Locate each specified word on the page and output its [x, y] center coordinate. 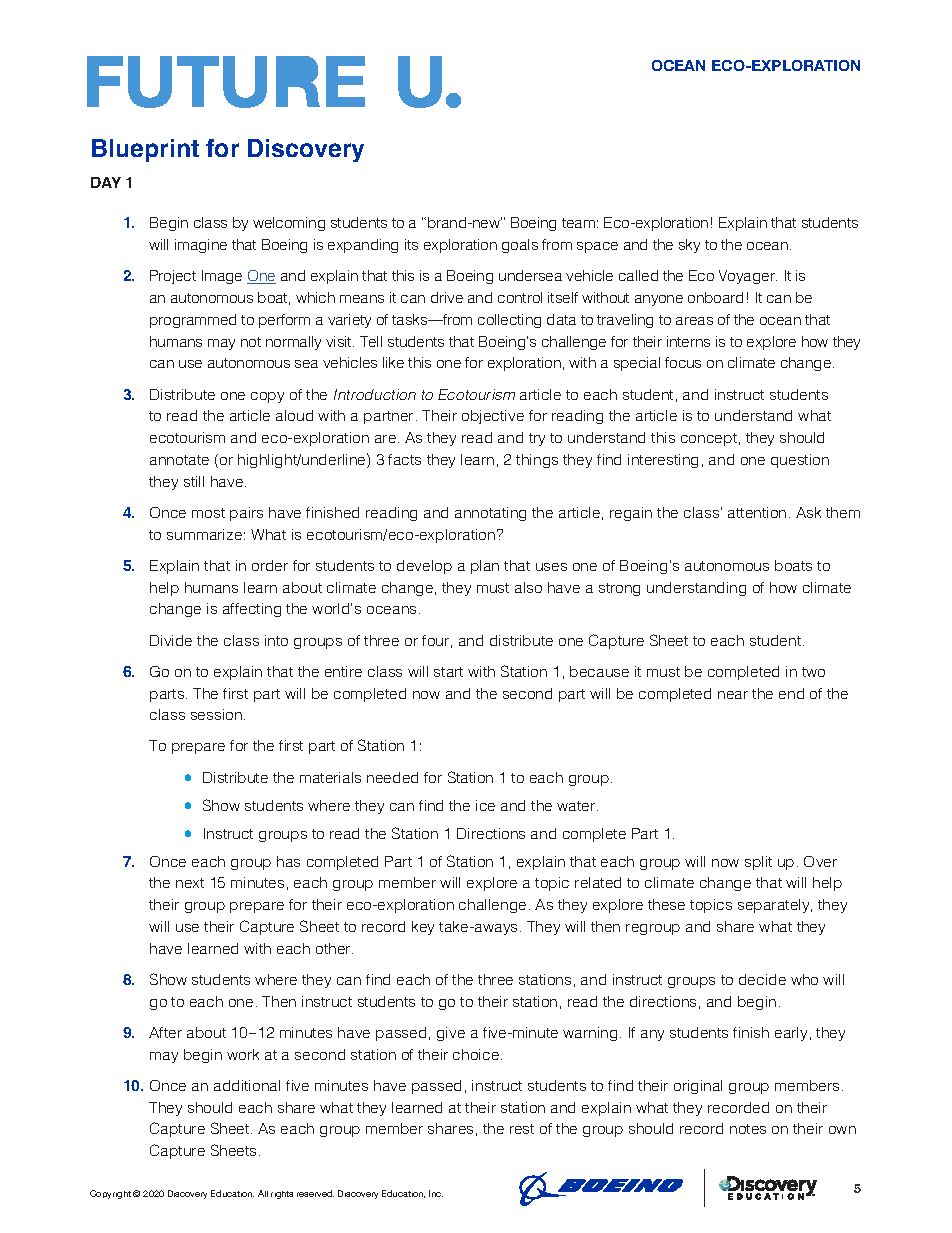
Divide [171, 640]
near [733, 695]
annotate [179, 460]
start [448, 672]
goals [520, 246]
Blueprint [145, 150]
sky [689, 246]
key [423, 928]
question [800, 461]
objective [493, 417]
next [190, 883]
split [758, 863]
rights [282, 1195]
